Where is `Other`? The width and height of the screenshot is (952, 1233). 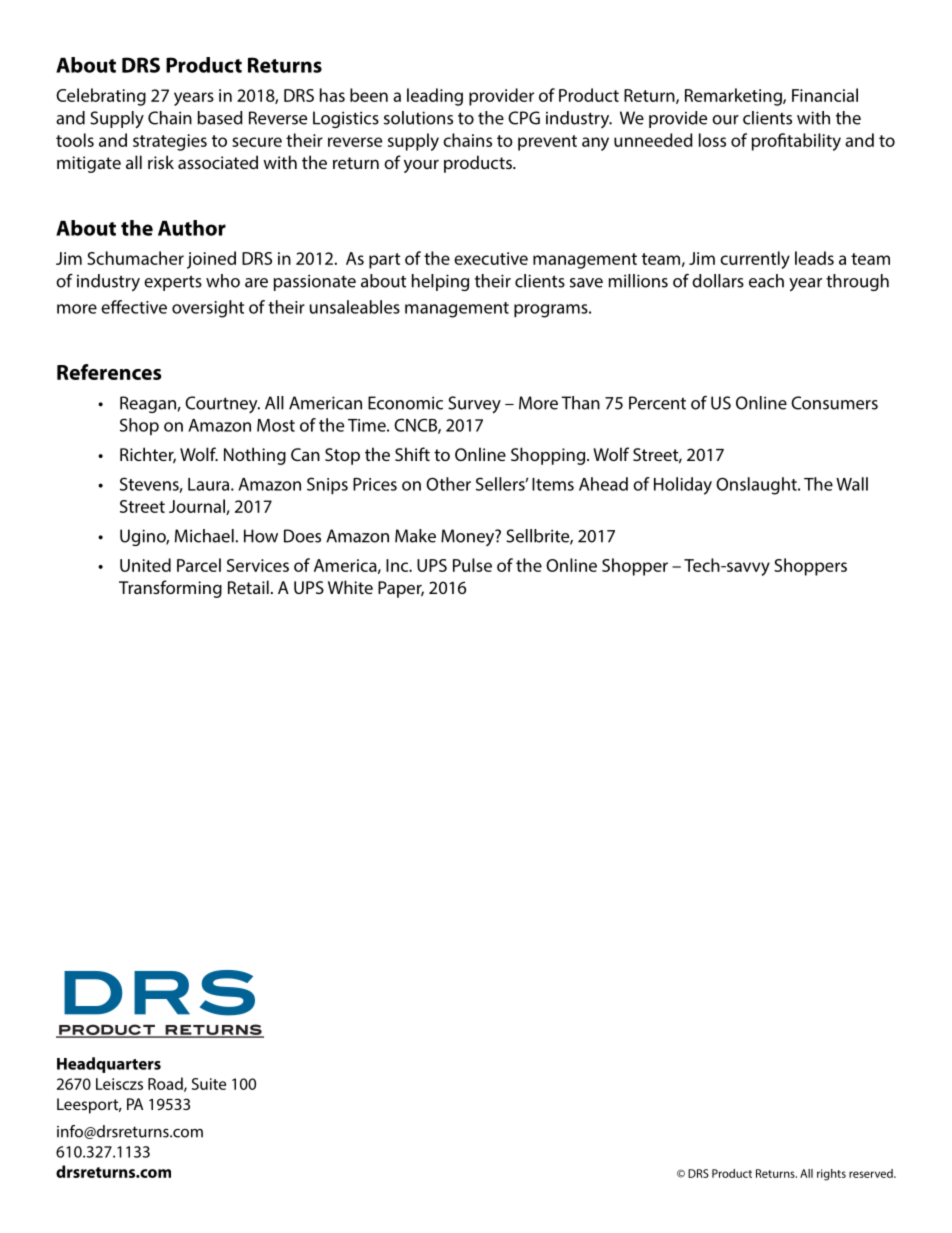 Other is located at coordinates (448, 484).
